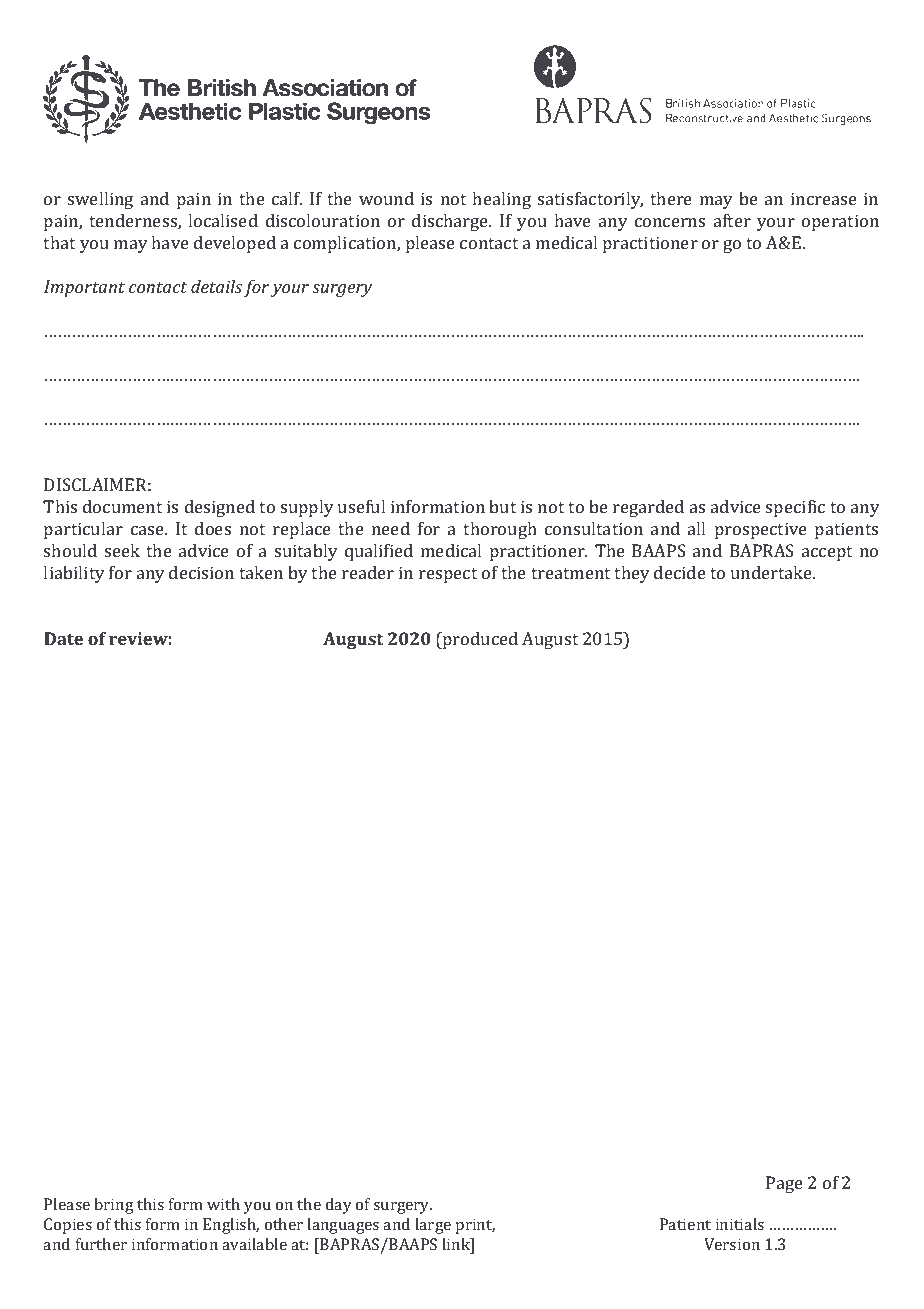 The height and width of the image is (1309, 924). I want to click on document, so click(122, 506).
